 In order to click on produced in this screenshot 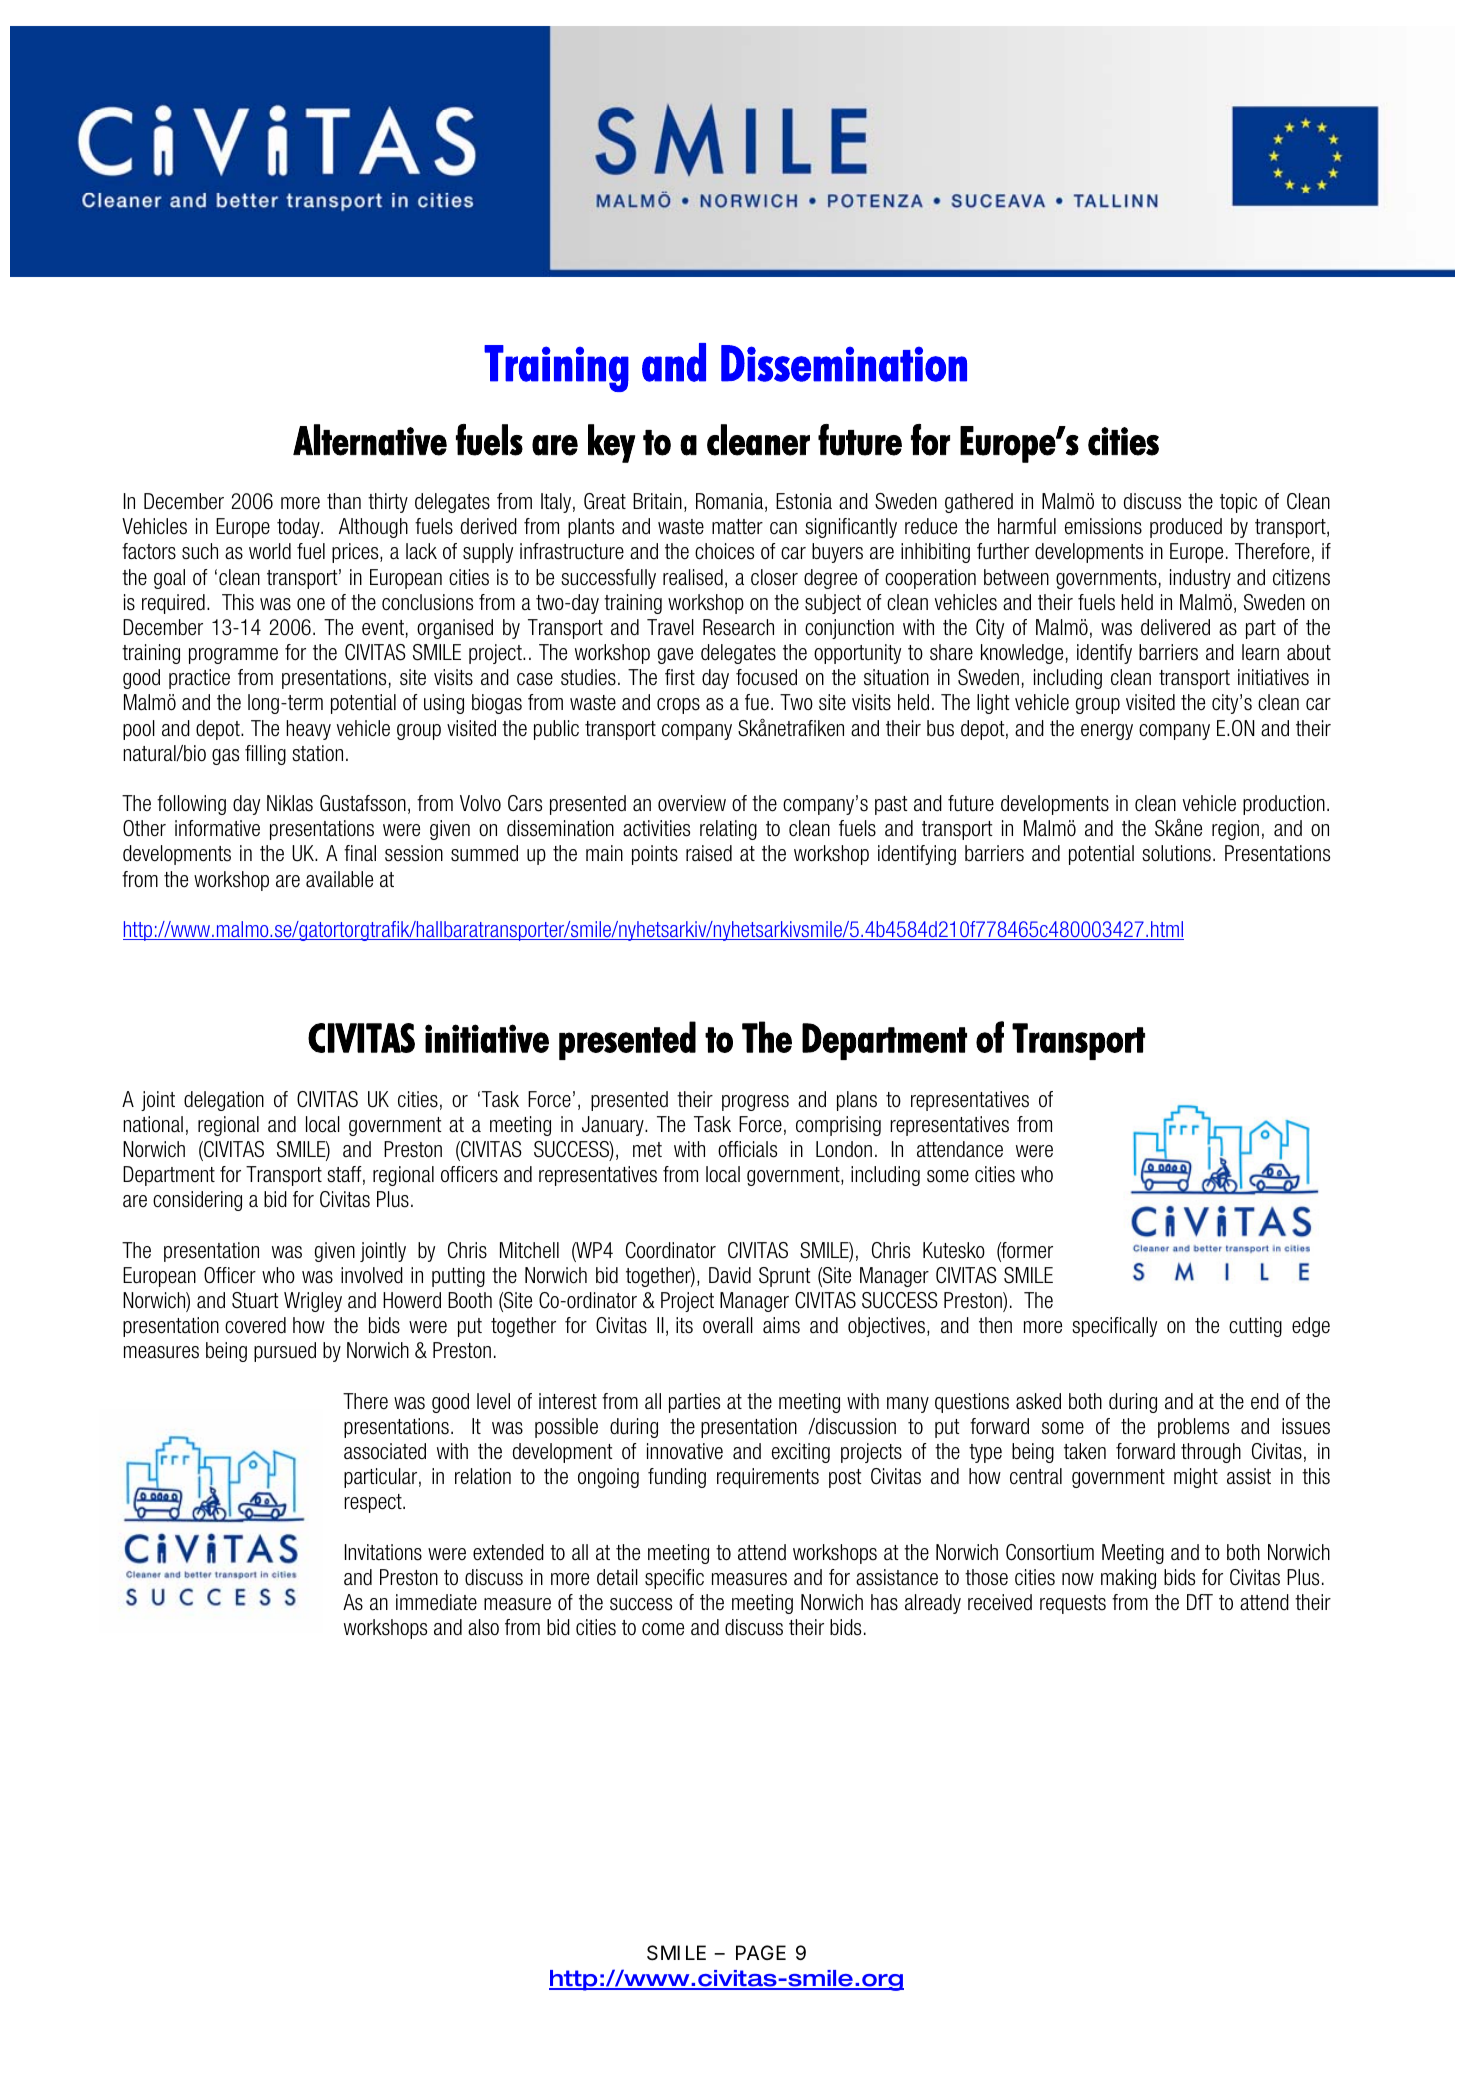, I will do `click(1186, 528)`.
